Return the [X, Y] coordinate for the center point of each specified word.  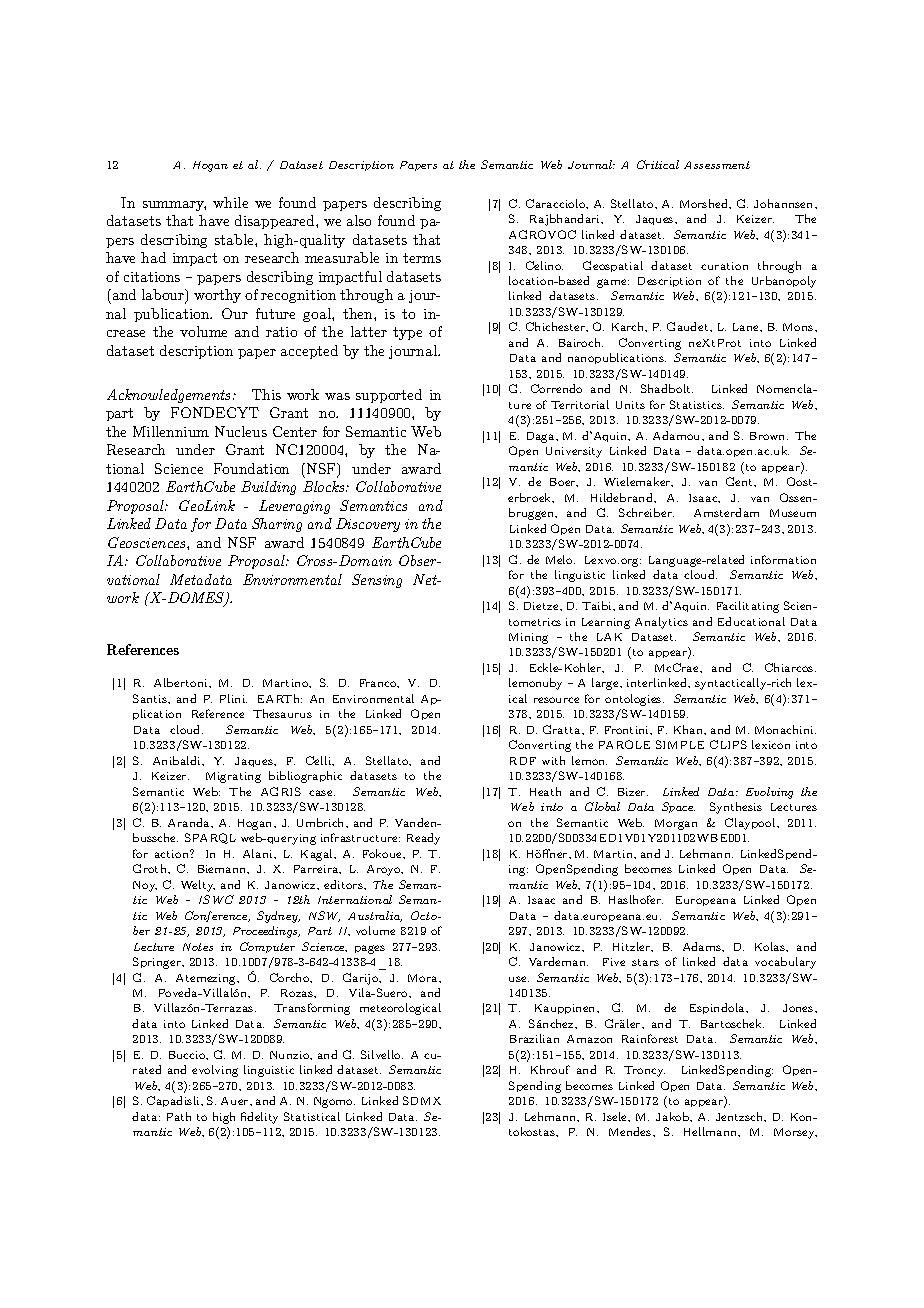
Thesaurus [282, 713]
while [230, 202]
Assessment [717, 165]
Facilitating [748, 607]
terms [422, 258]
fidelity [259, 1118]
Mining [528, 638]
